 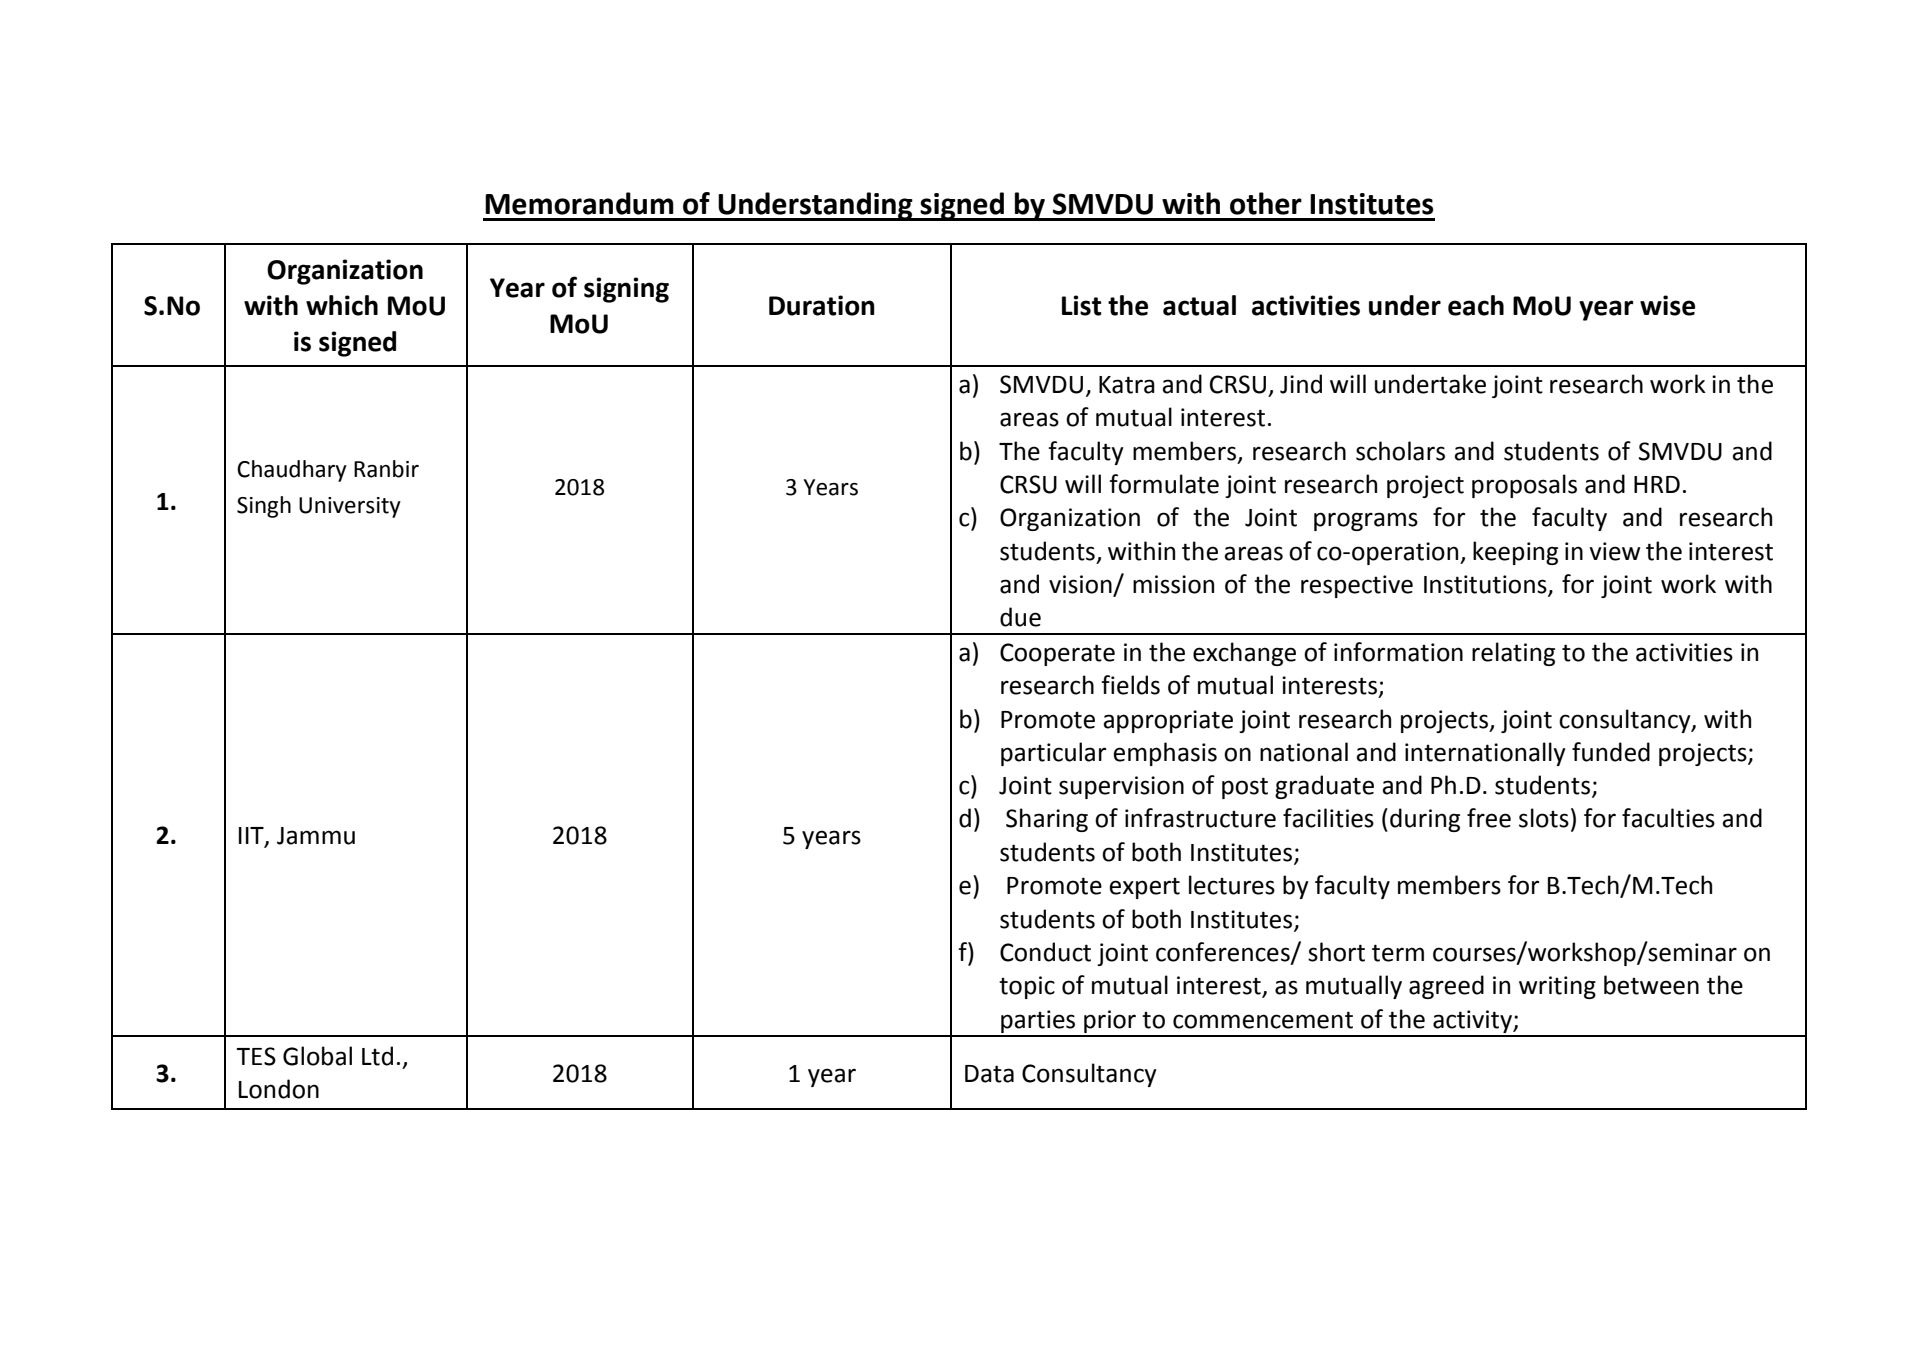 What do you see at coordinates (1611, 752) in the page?
I see `funded` at bounding box center [1611, 752].
